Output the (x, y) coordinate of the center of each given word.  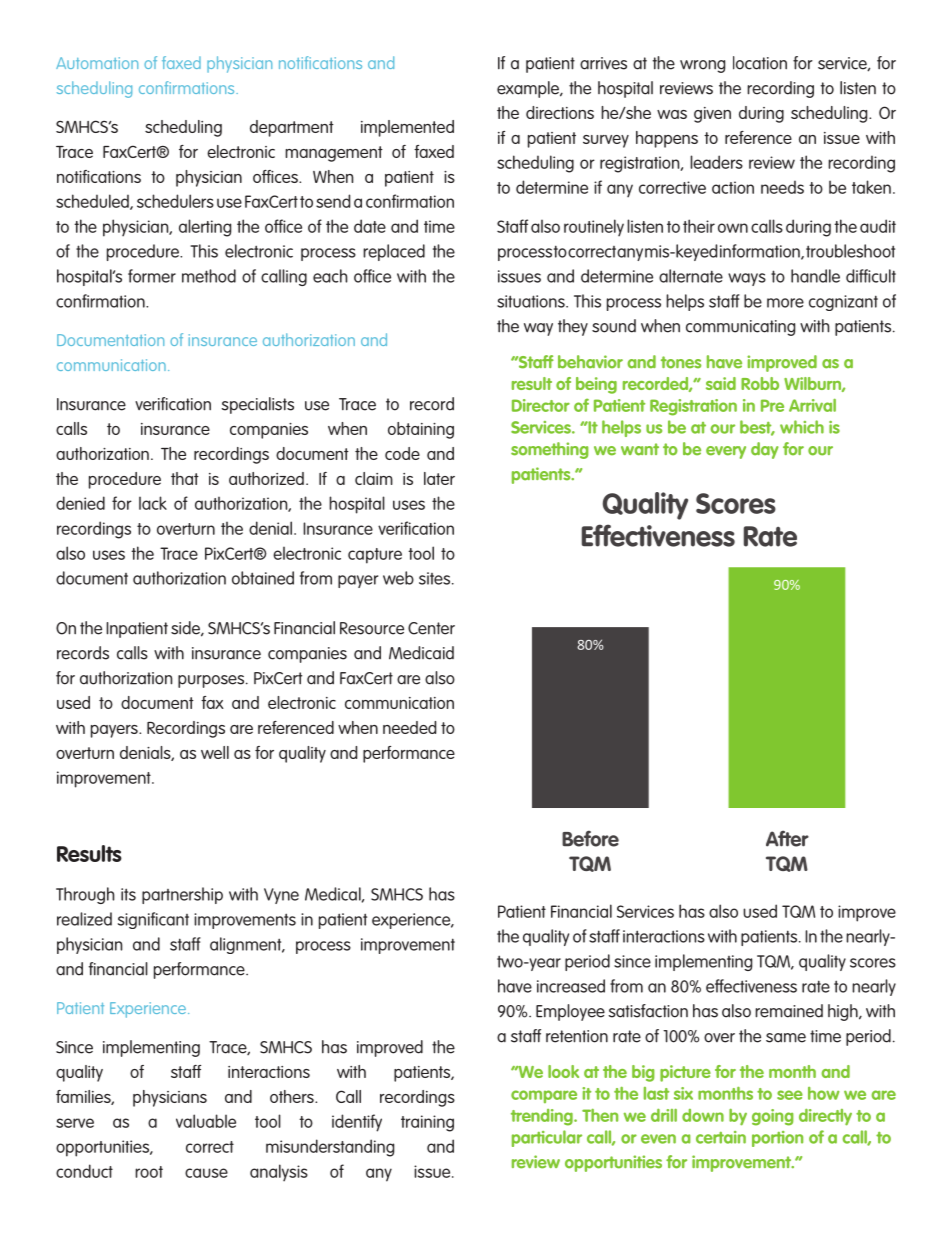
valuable (206, 1121)
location (760, 63)
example (529, 89)
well (215, 752)
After (787, 838)
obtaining (421, 430)
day (765, 450)
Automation (97, 63)
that (185, 478)
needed (409, 727)
